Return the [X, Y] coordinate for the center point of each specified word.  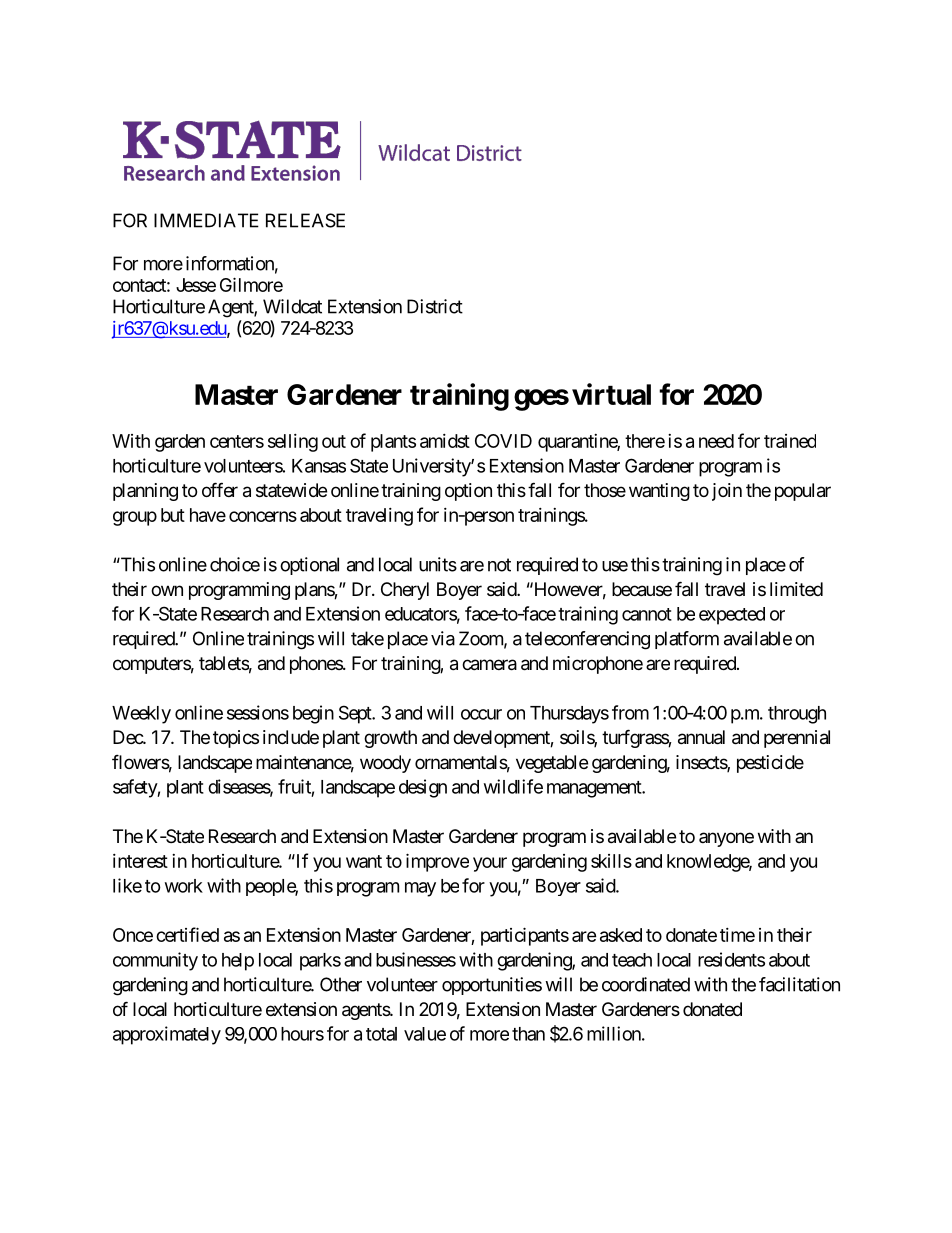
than [528, 1034]
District [435, 306]
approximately [167, 1035]
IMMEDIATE [206, 220]
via [443, 638]
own [167, 590]
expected [732, 616]
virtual [611, 394]
